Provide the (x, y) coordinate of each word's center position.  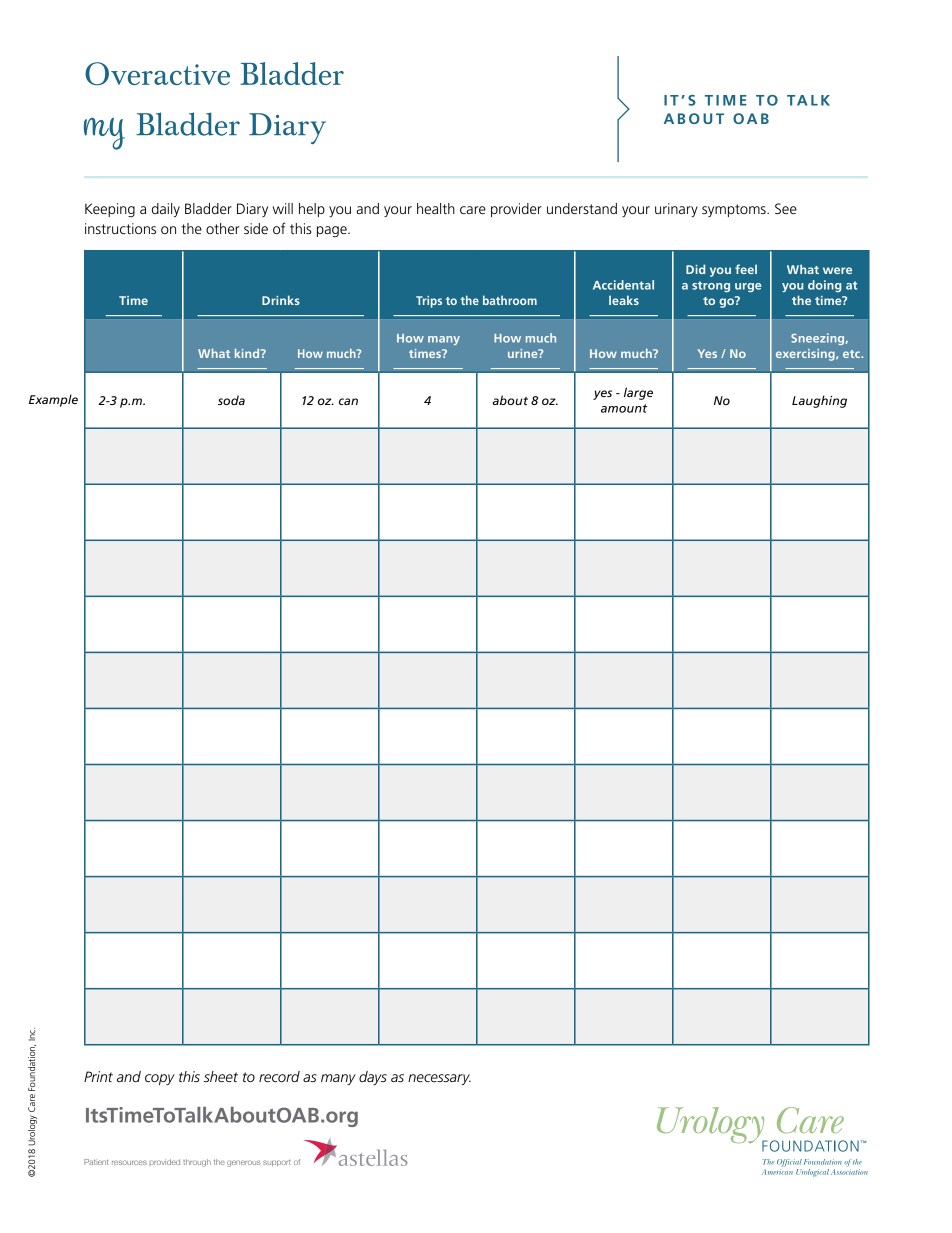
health (436, 208)
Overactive (157, 74)
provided (164, 1162)
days (373, 1078)
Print (98, 1076)
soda (231, 400)
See (786, 208)
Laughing (819, 401)
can (348, 401)
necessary (439, 1079)
